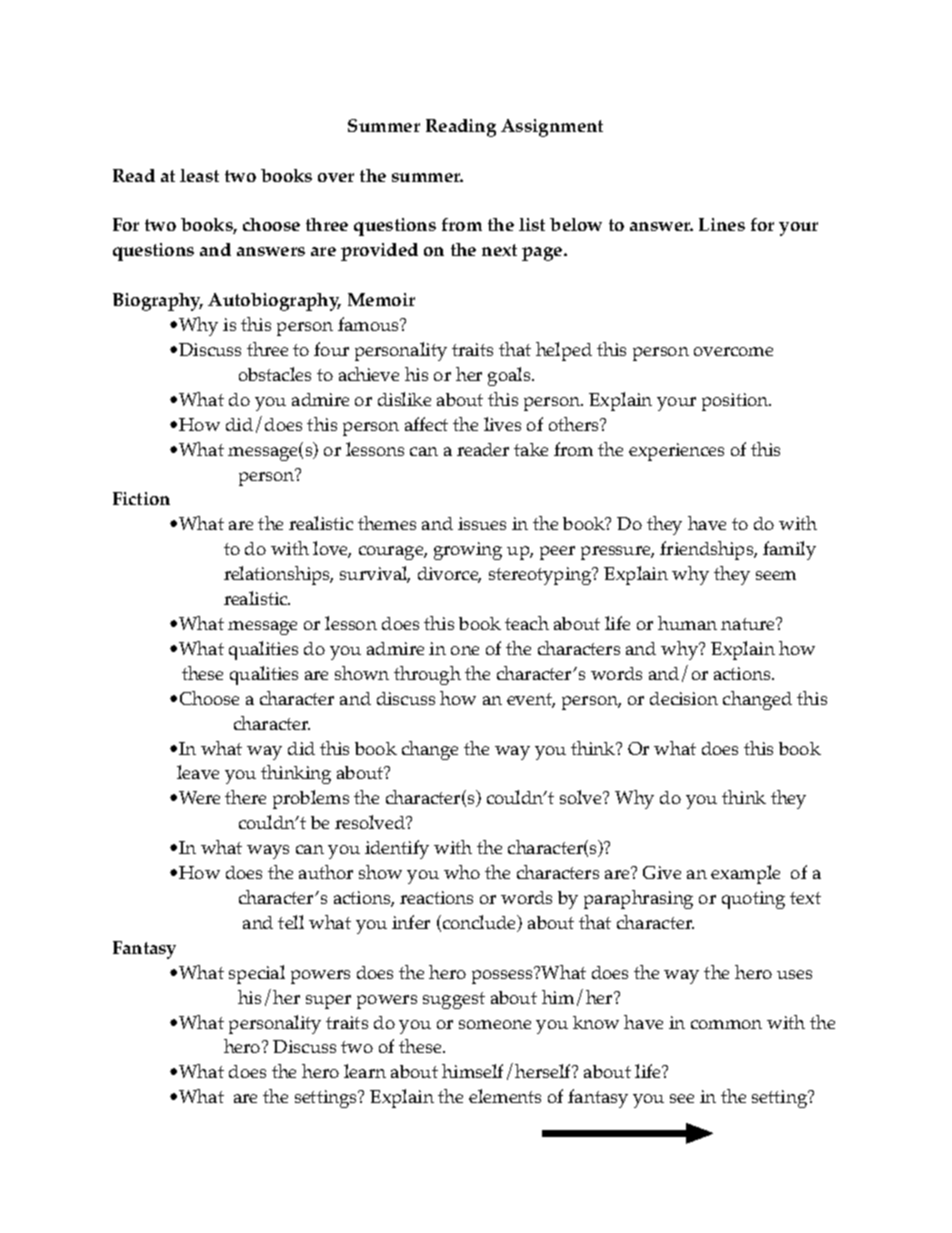 This image has width=952, height=1233. Describe the element at coordinates (505, 1096) in the image. I see `elements` at that location.
